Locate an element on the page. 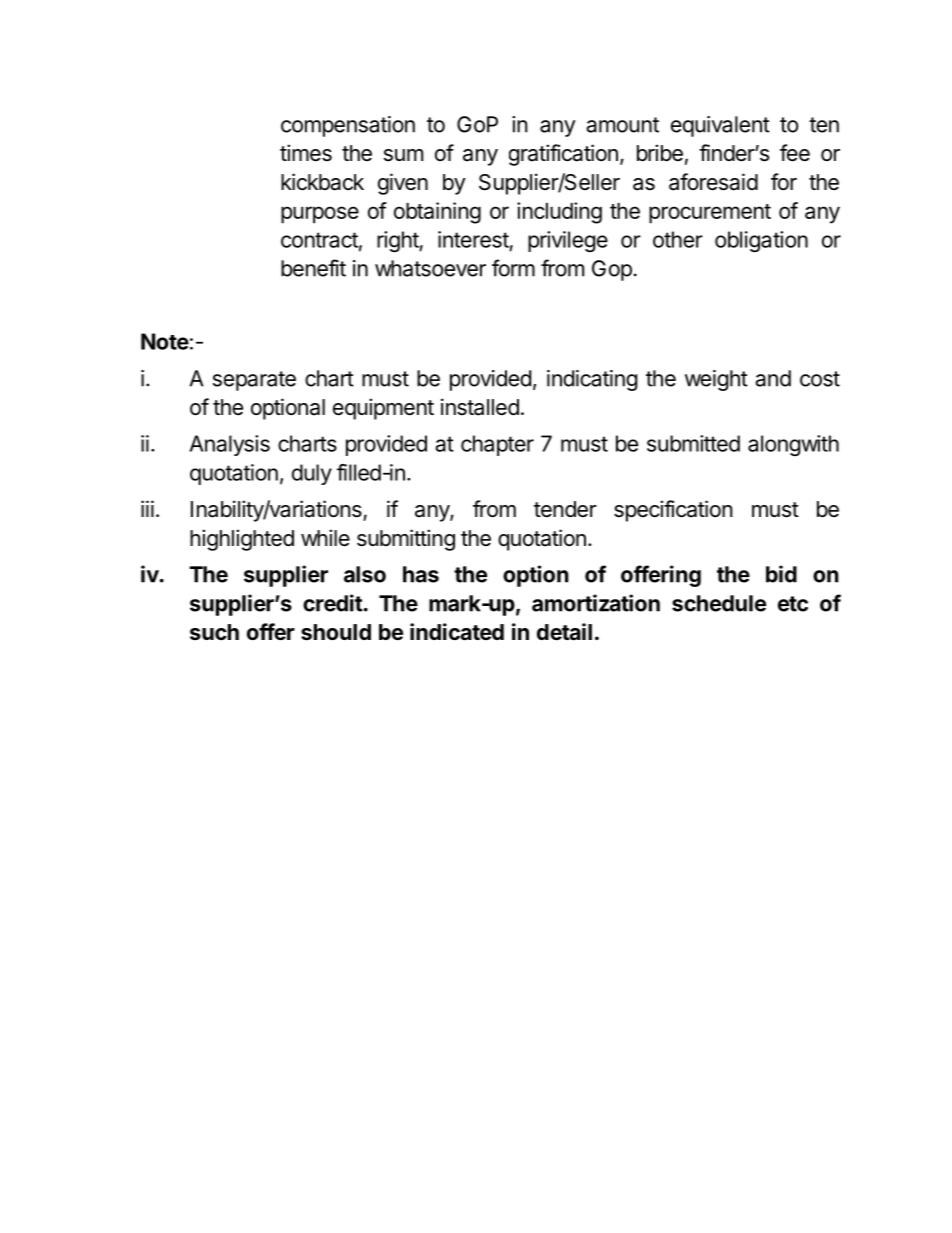 The image size is (952, 1233). form is located at coordinates (513, 268).
